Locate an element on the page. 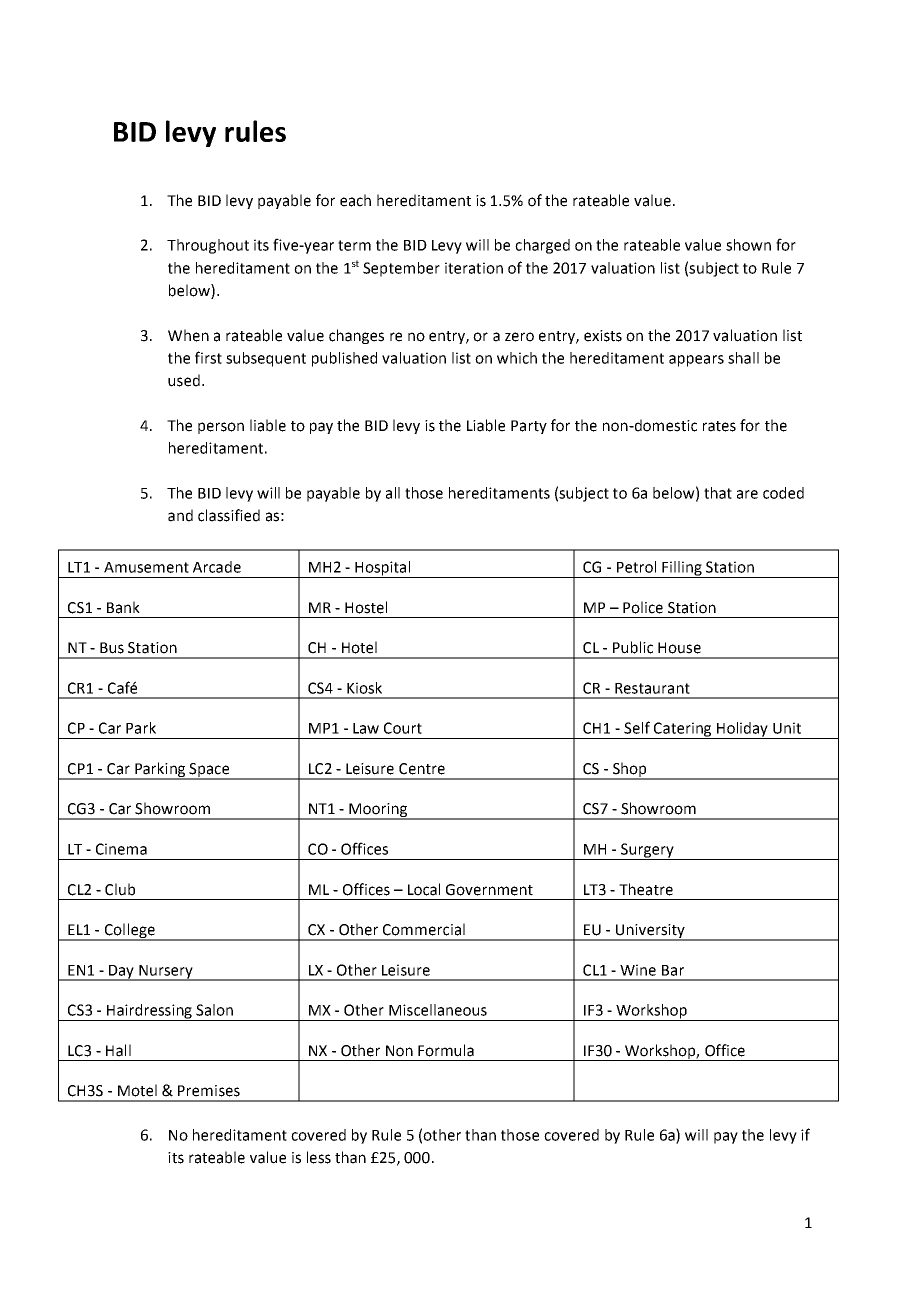  shown is located at coordinates (748, 245).
